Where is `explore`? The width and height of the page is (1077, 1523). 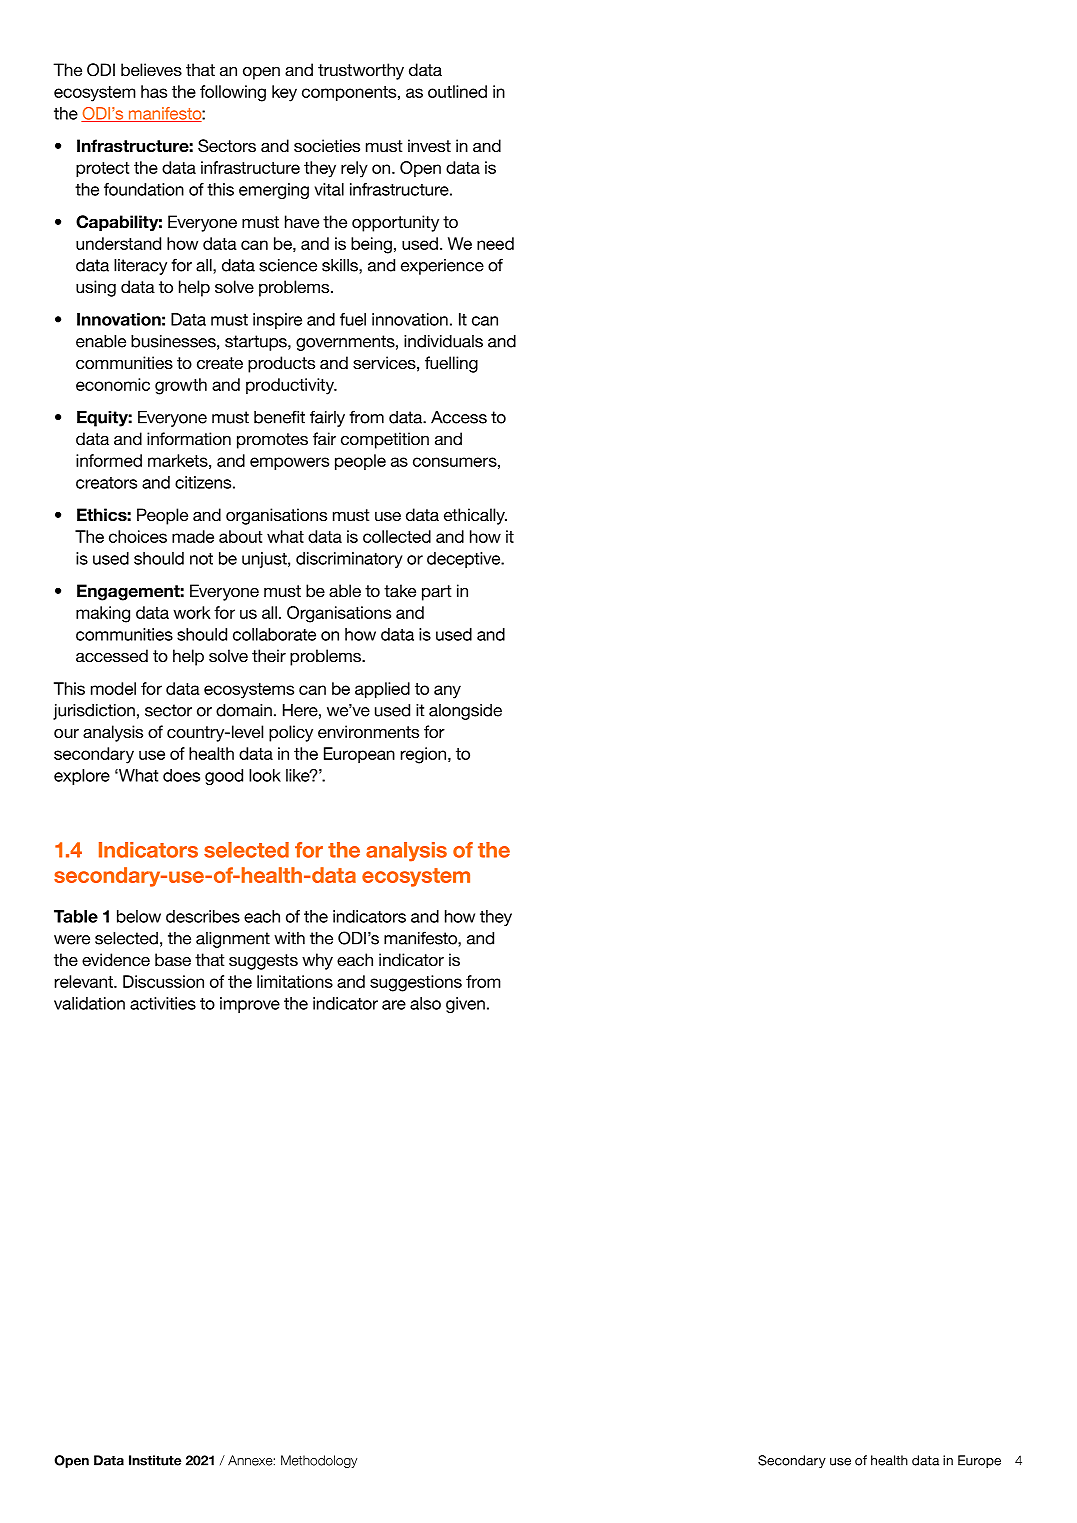 explore is located at coordinates (82, 777).
